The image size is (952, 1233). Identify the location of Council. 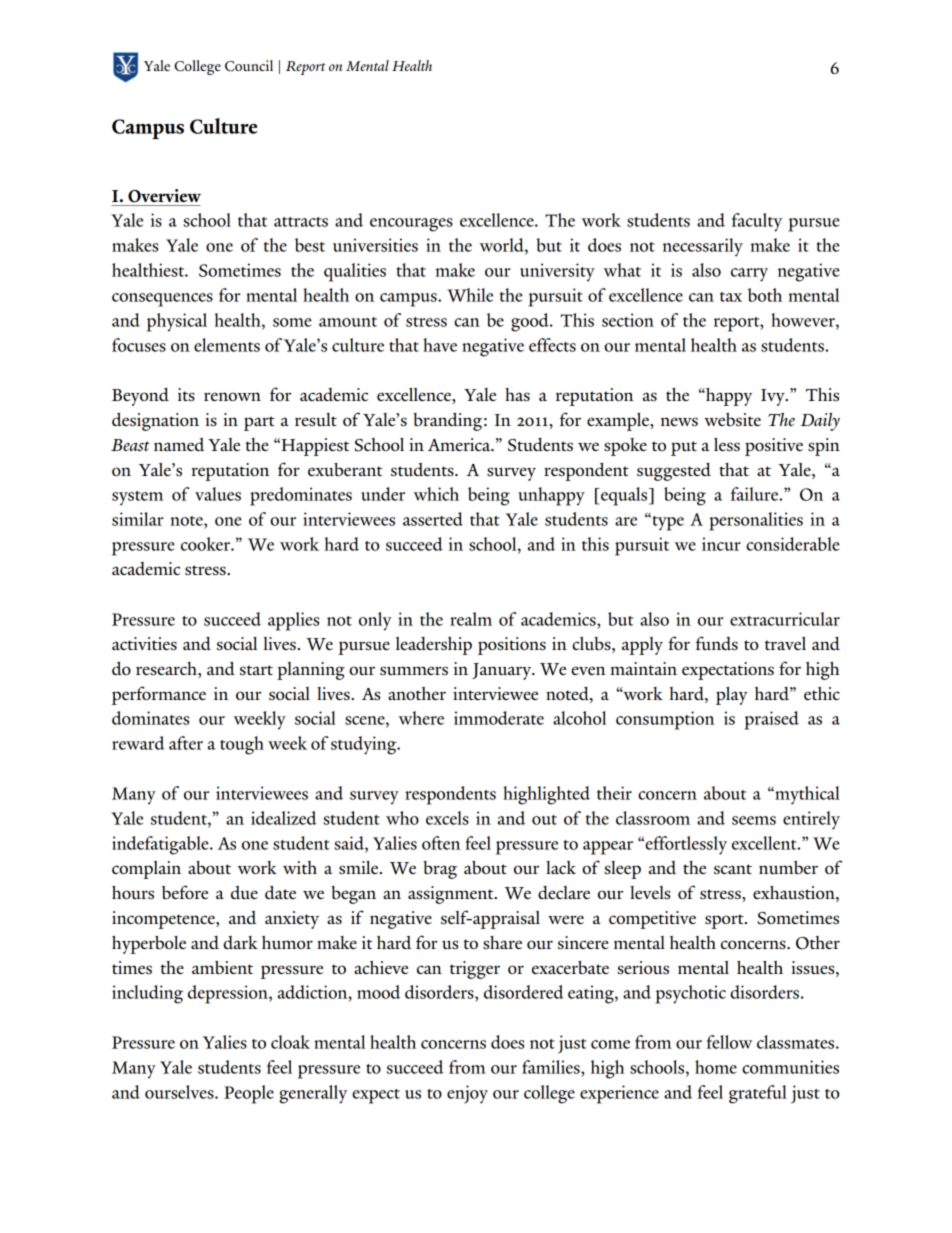
(249, 66).
